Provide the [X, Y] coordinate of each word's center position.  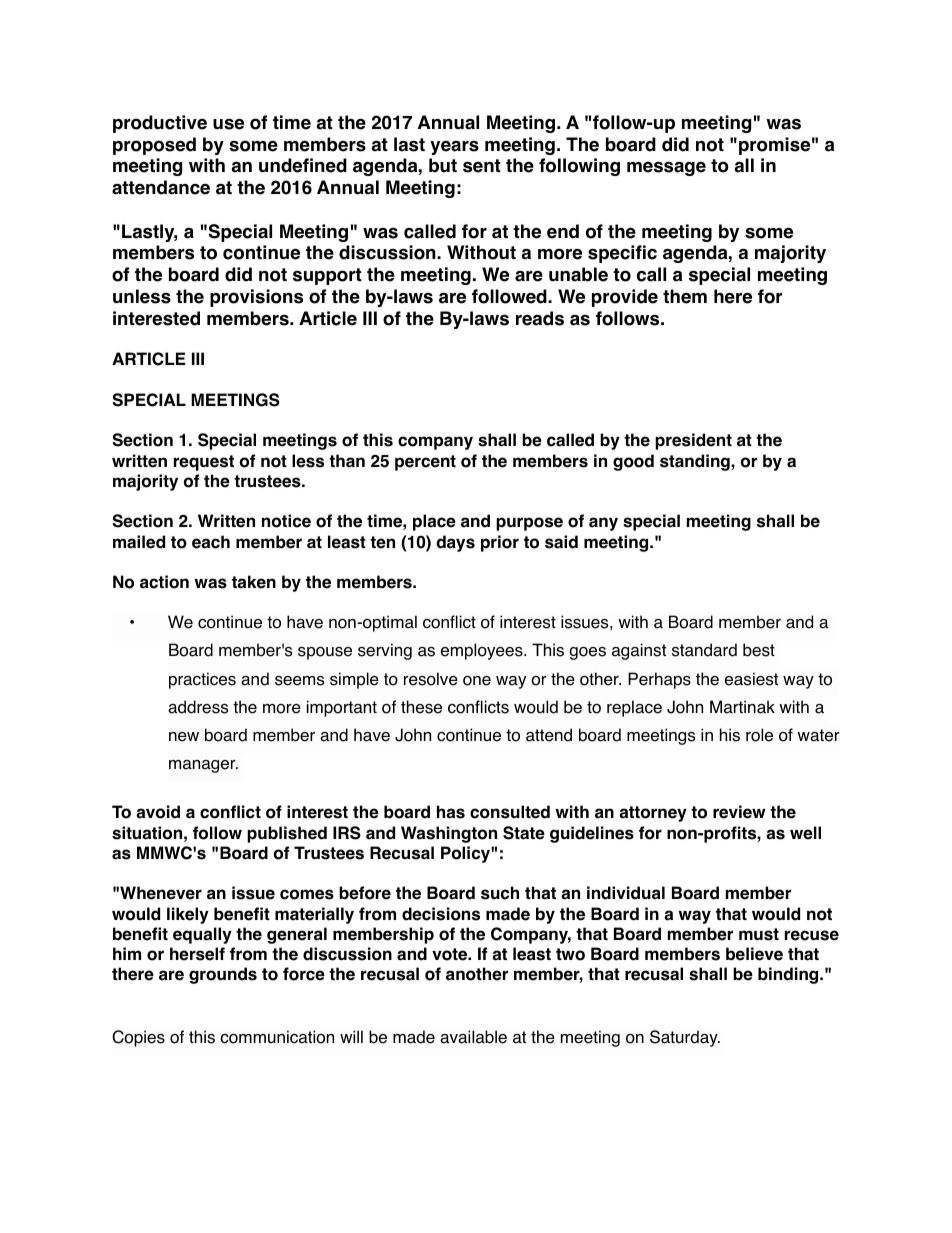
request [204, 463]
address [198, 707]
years [454, 148]
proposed [154, 146]
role [759, 735]
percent [425, 463]
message [666, 168]
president [693, 441]
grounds [223, 975]
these [421, 707]
